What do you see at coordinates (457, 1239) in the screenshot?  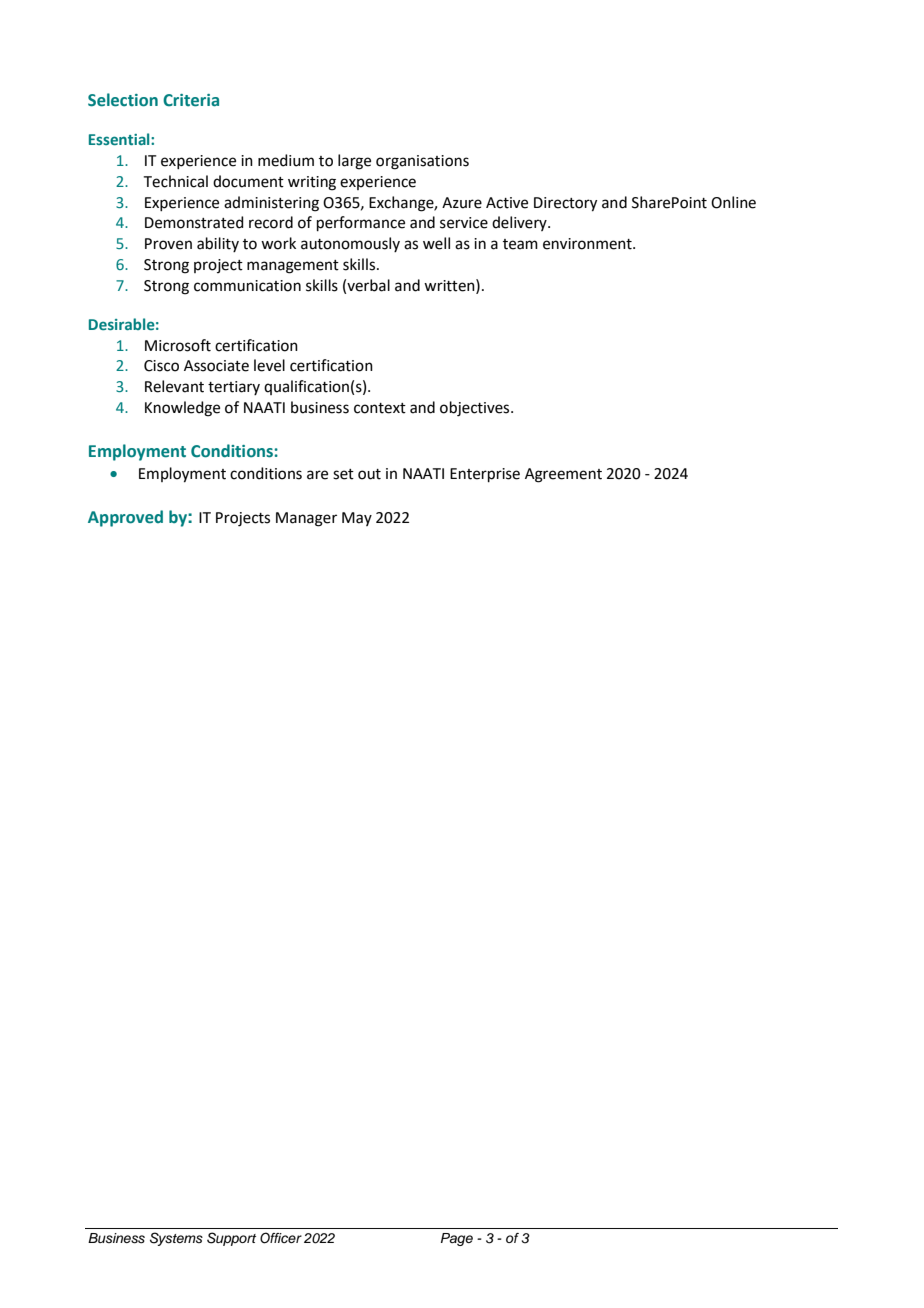 I see `Page` at bounding box center [457, 1239].
